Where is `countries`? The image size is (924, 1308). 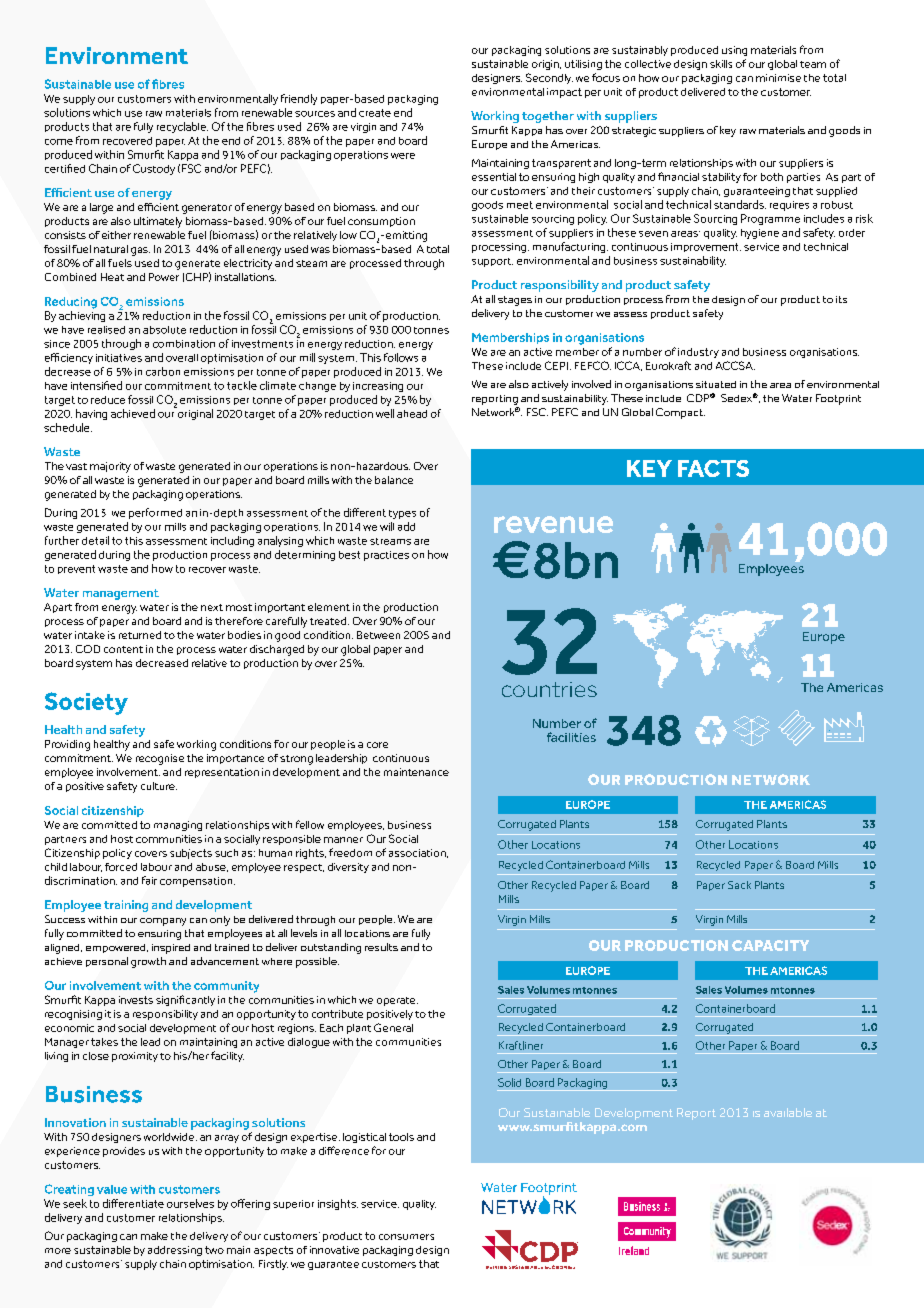 countries is located at coordinates (549, 689).
